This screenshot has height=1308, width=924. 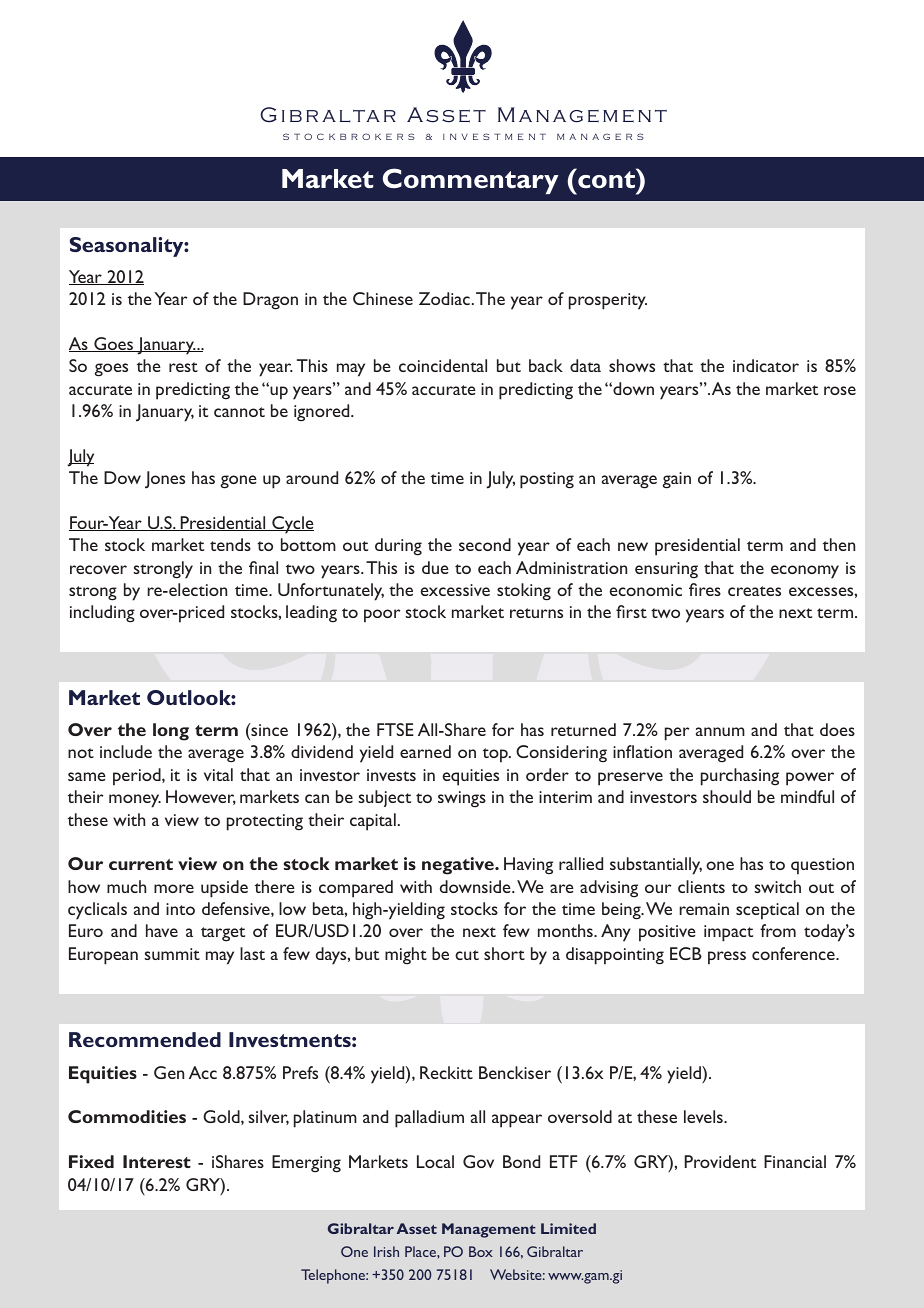 What do you see at coordinates (720, 1161) in the screenshot?
I see `Provident` at bounding box center [720, 1161].
